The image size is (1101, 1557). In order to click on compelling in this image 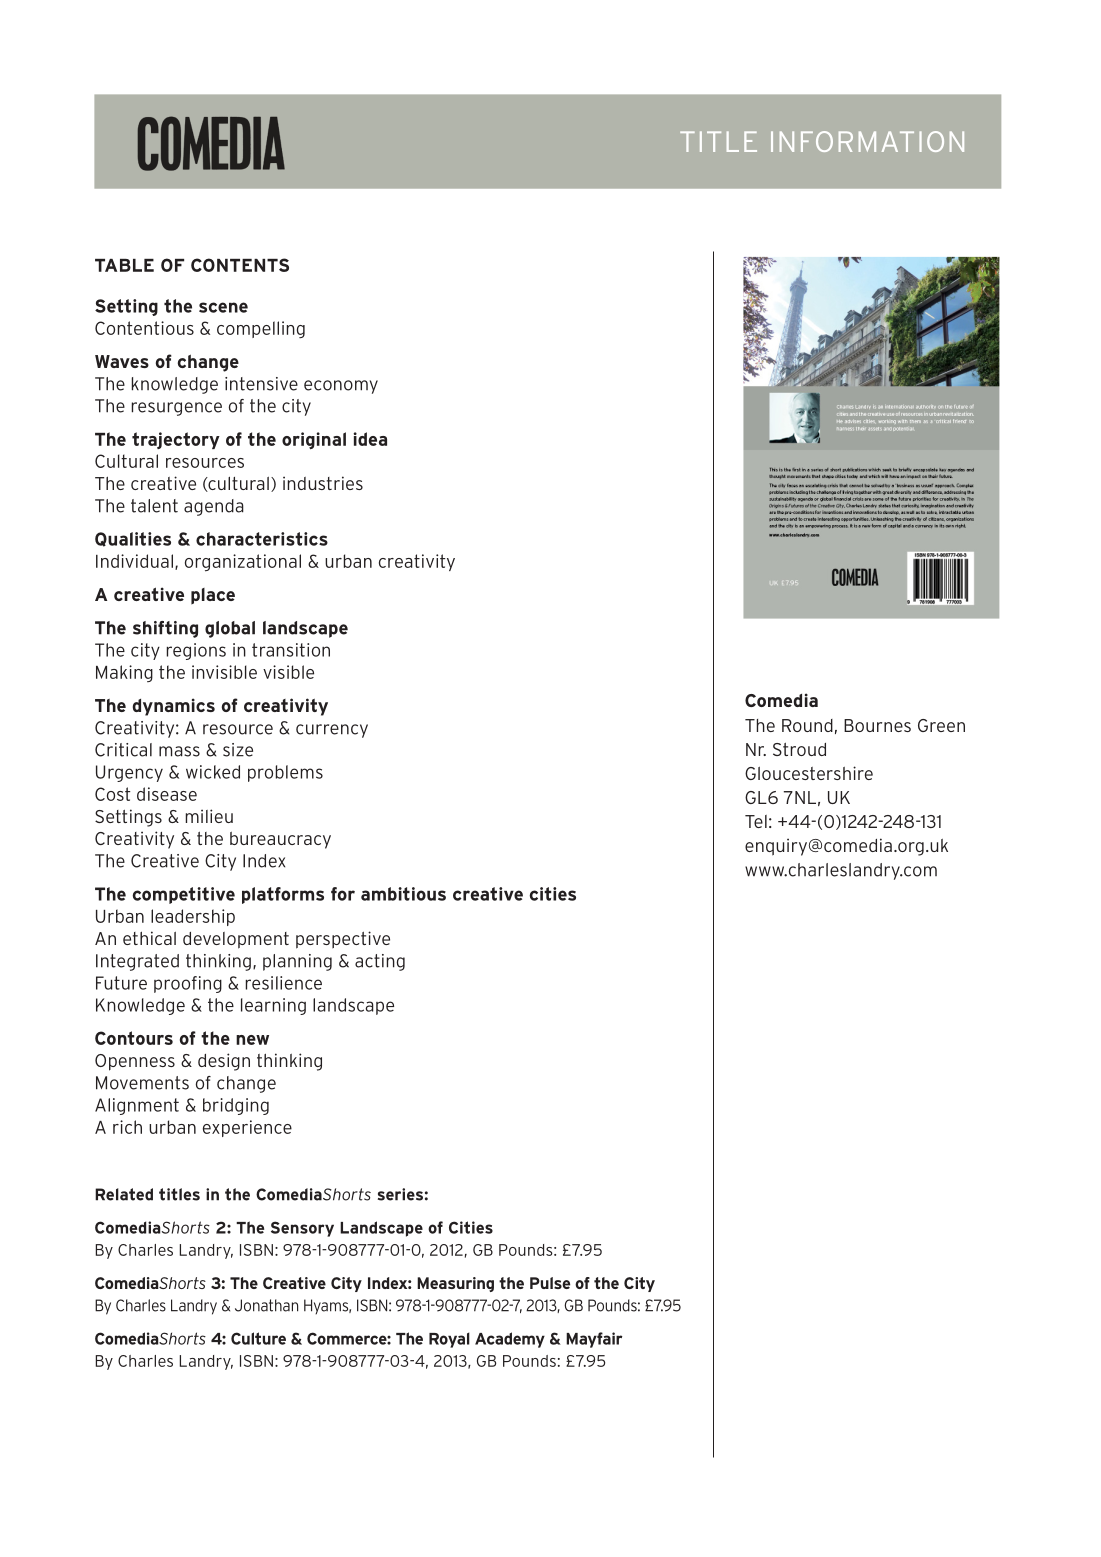, I will do `click(261, 329)`.
